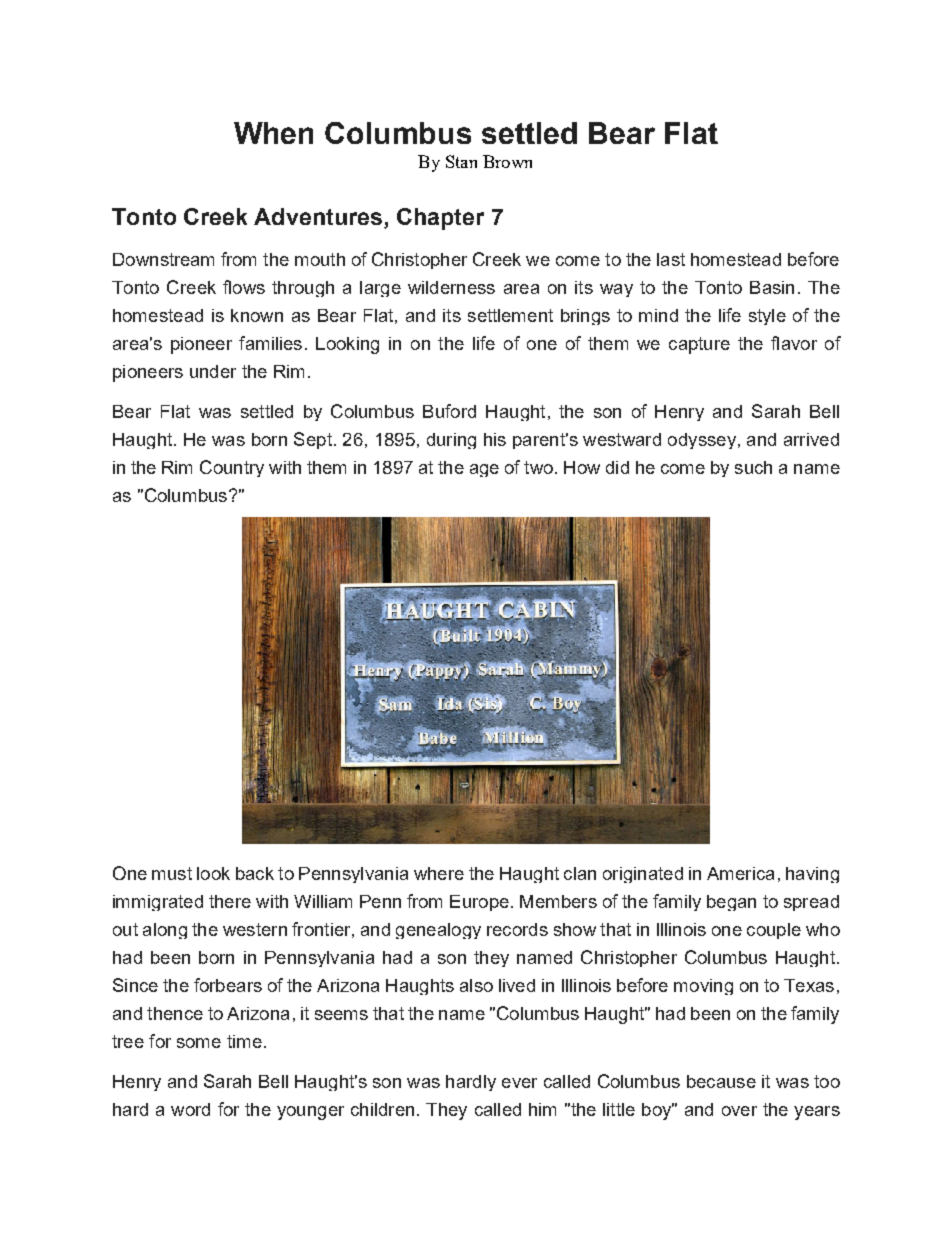  What do you see at coordinates (484, 470) in the document?
I see `age` at bounding box center [484, 470].
